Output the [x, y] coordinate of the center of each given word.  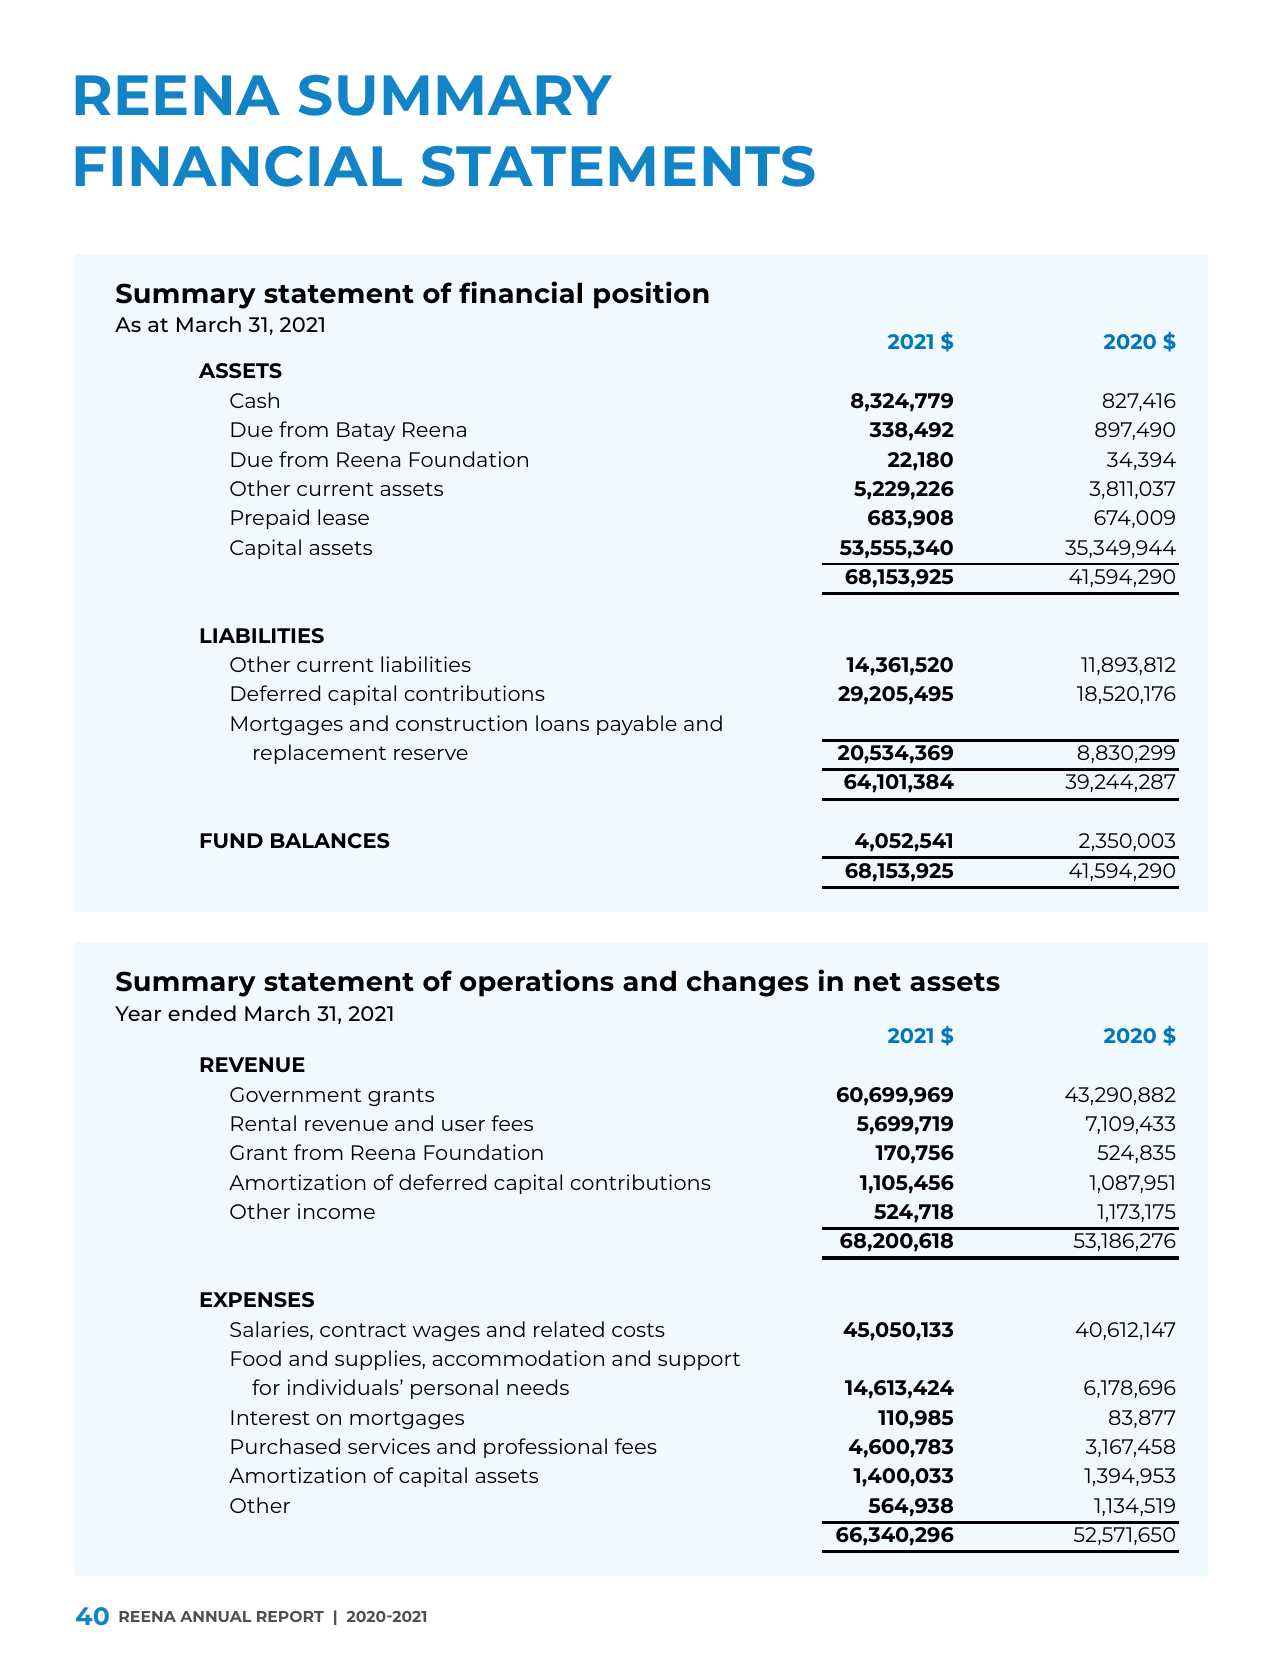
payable [637, 725]
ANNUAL [215, 1616]
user [463, 1125]
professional [545, 1448]
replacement [320, 754]
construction [461, 723]
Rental [263, 1123]
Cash [254, 400]
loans [562, 723]
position [651, 295]
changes [748, 983]
